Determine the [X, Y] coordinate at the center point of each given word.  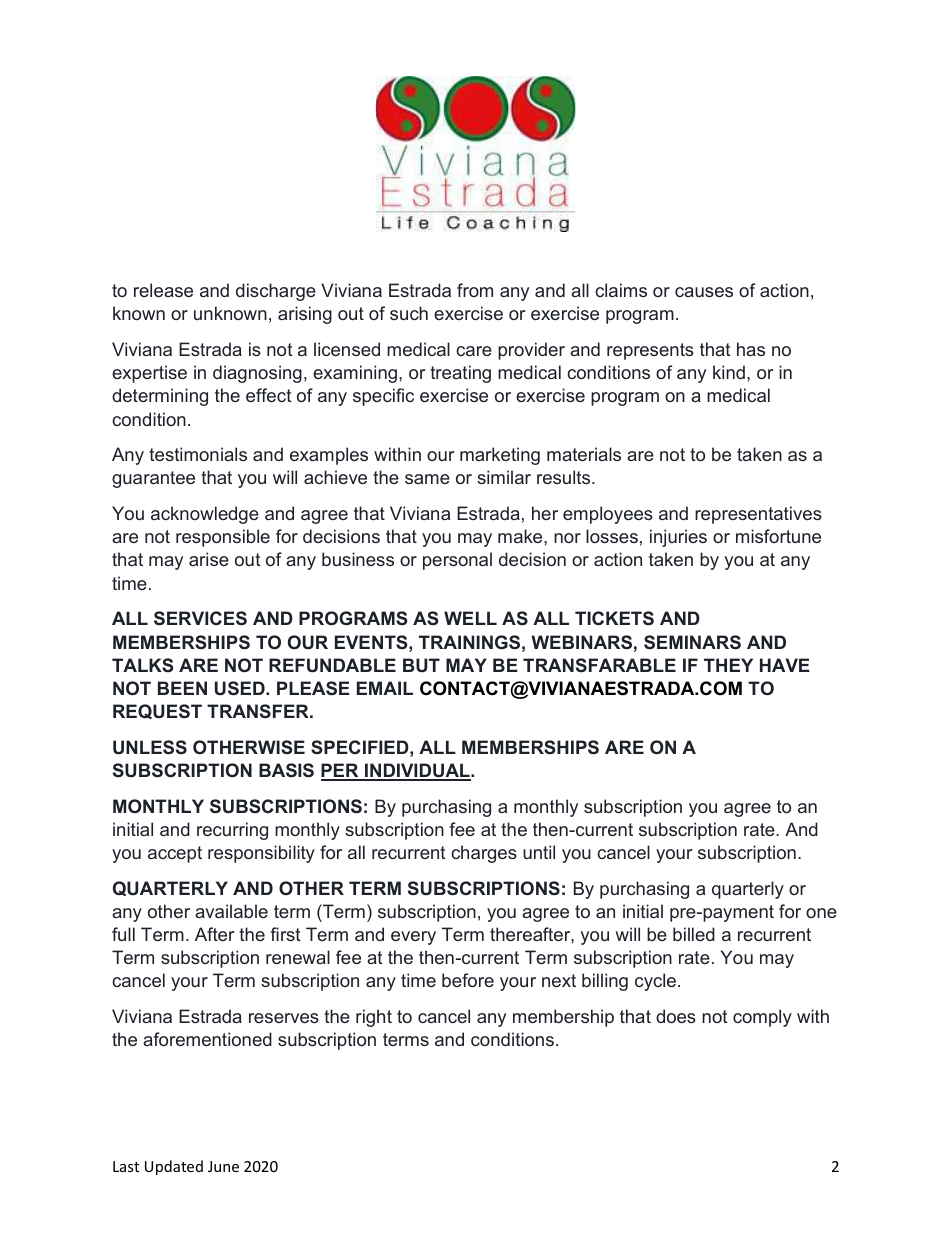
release [163, 290]
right [374, 1018]
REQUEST [157, 711]
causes [704, 292]
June [223, 1166]
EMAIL [385, 688]
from [475, 290]
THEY [728, 665]
